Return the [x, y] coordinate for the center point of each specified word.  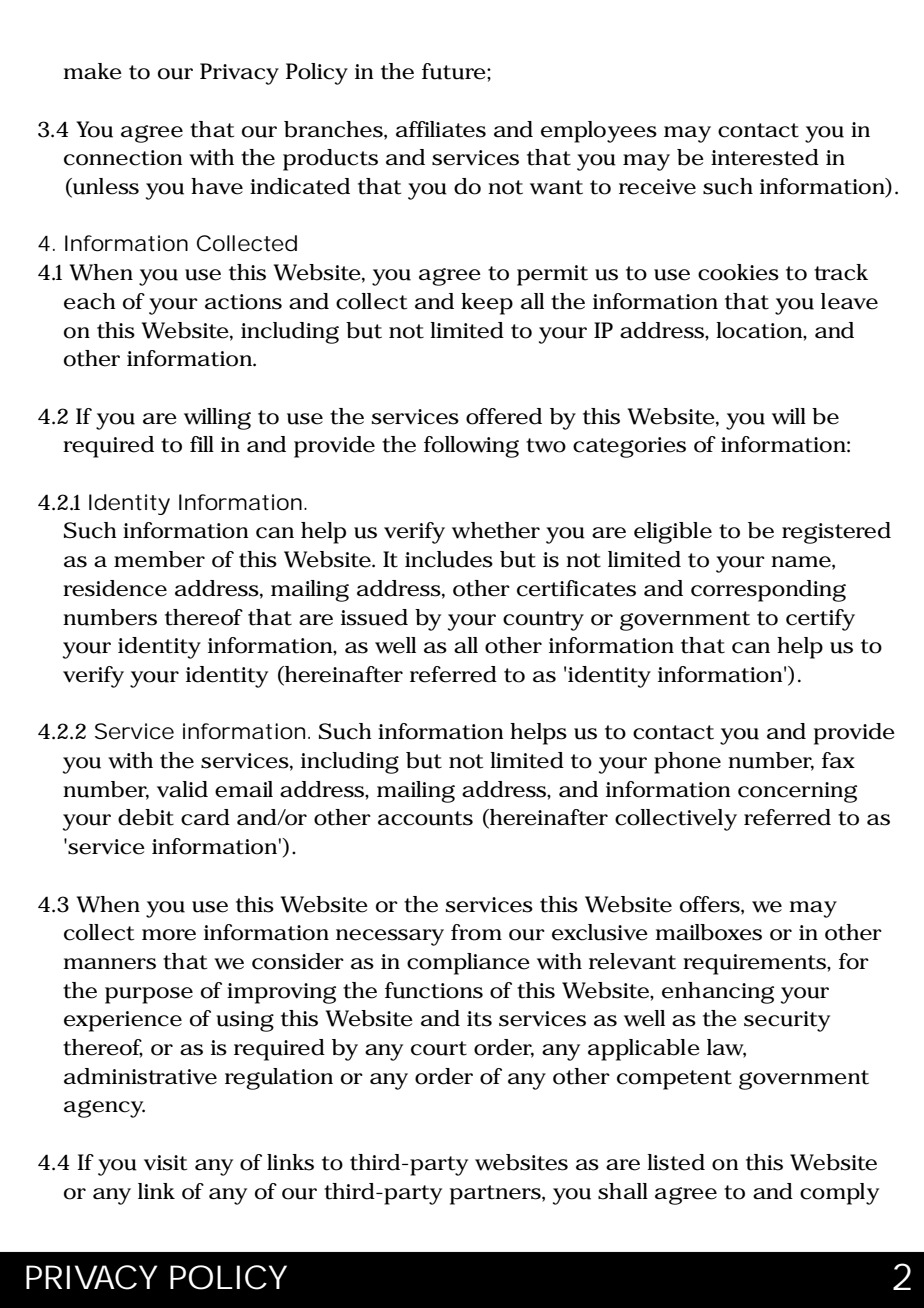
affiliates [441, 129]
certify [820, 620]
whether [496, 530]
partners [495, 1195]
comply [839, 1194]
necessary [390, 937]
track [841, 272]
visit [165, 1163]
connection [123, 158]
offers [710, 904]
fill [202, 444]
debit [146, 817]
